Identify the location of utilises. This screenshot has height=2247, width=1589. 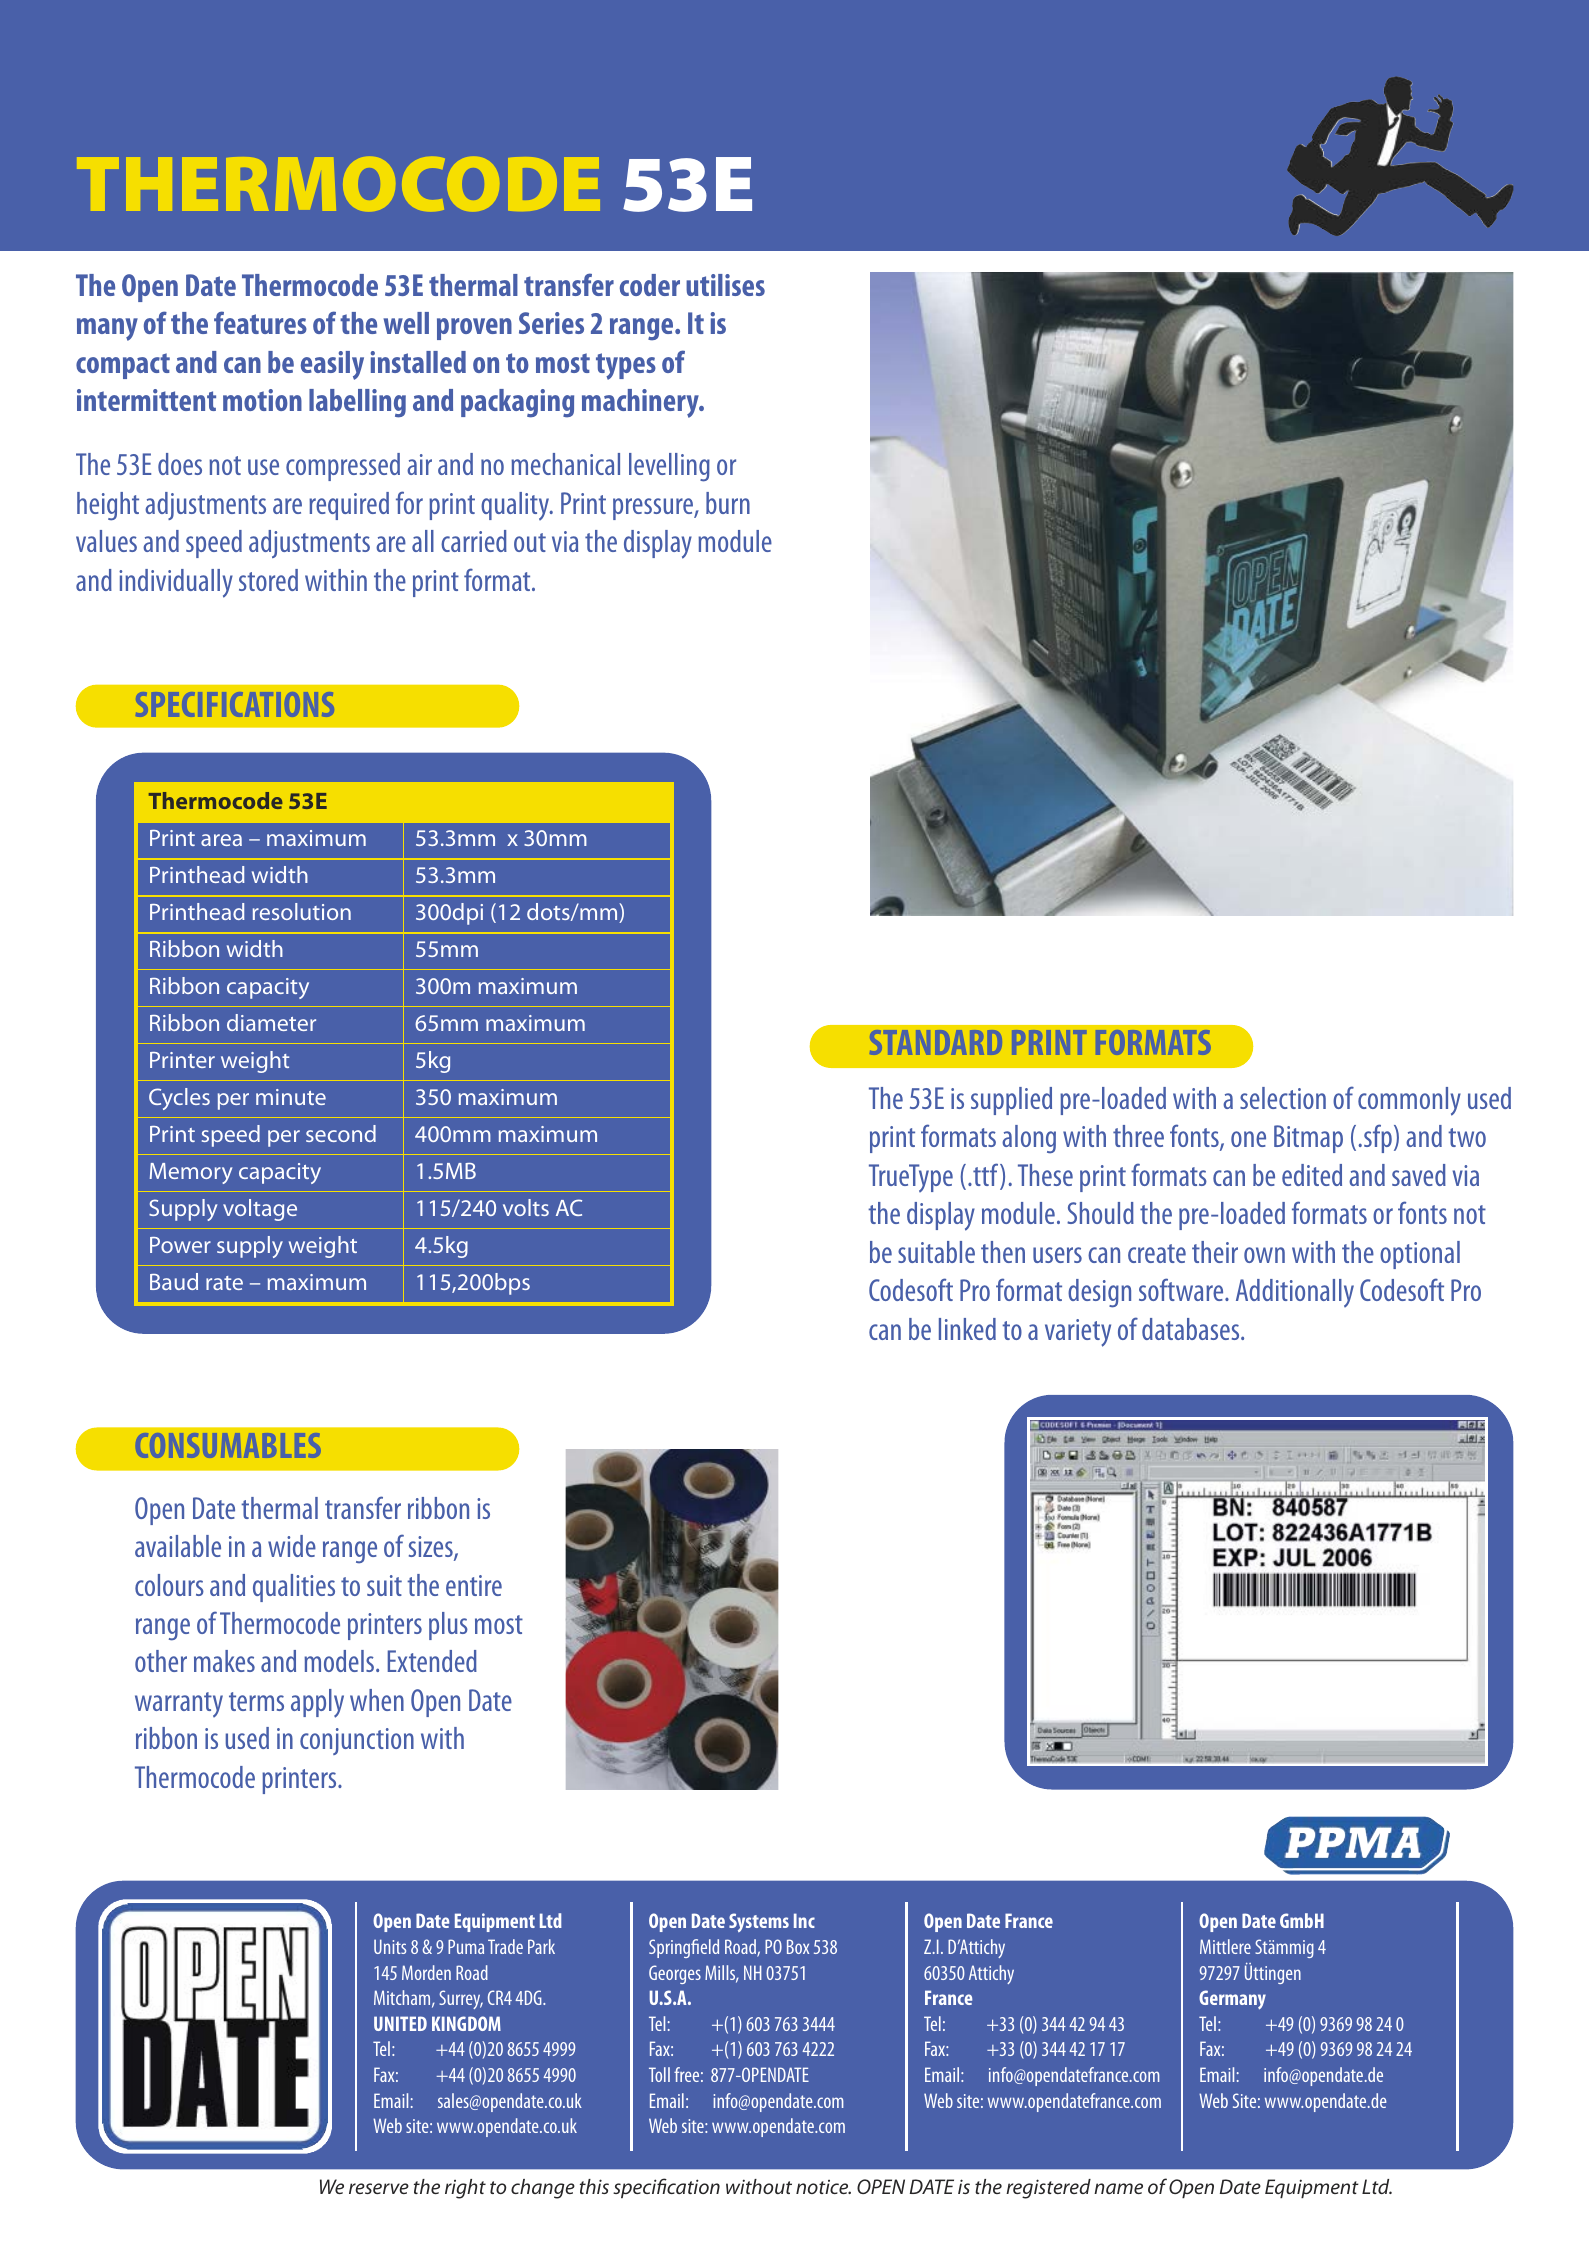
(725, 285).
